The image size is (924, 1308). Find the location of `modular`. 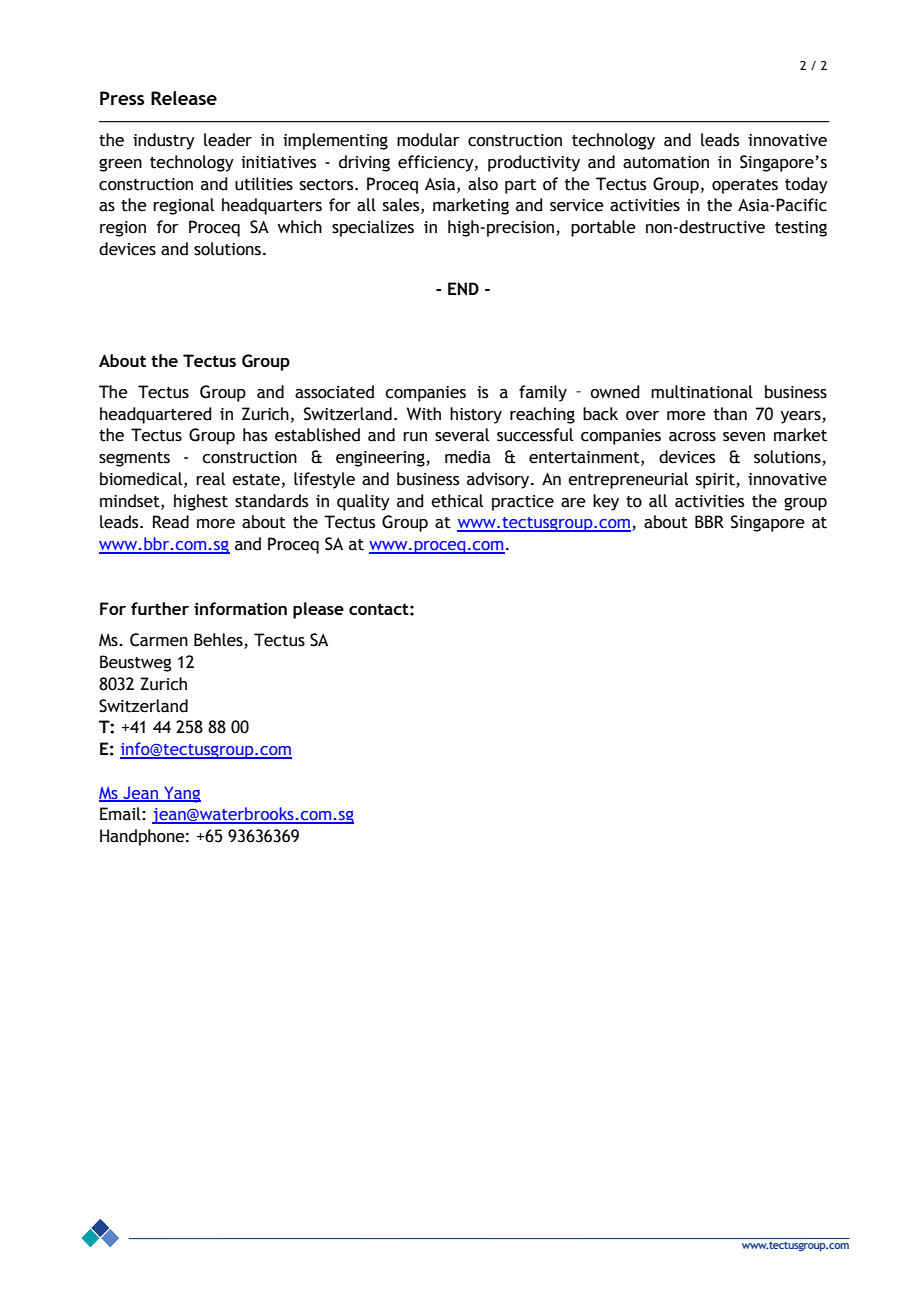

modular is located at coordinates (428, 140).
